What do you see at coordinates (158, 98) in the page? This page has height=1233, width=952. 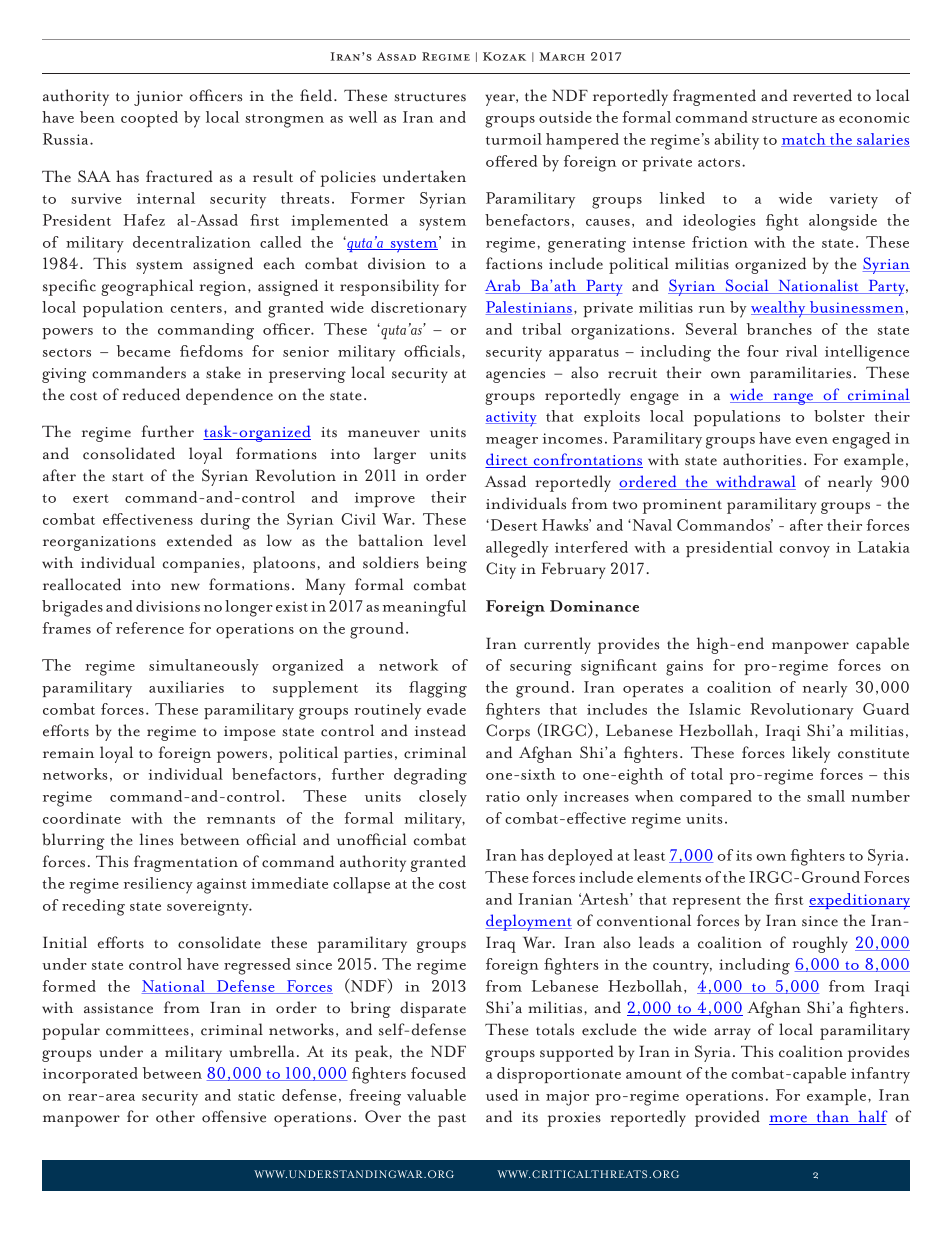 I see `junior` at bounding box center [158, 98].
